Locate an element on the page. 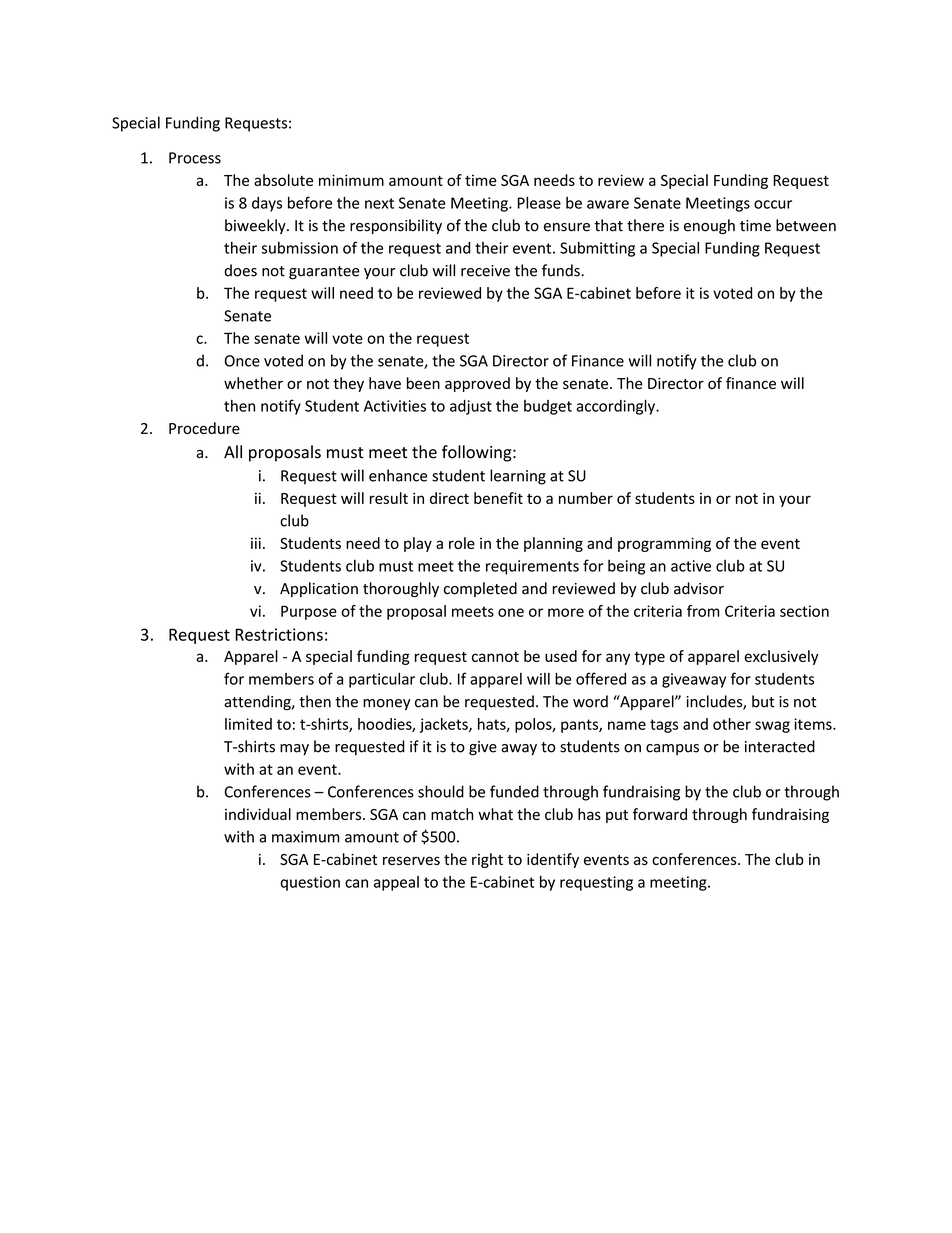 The height and width of the image is (1233, 952). cannot is located at coordinates (495, 657).
